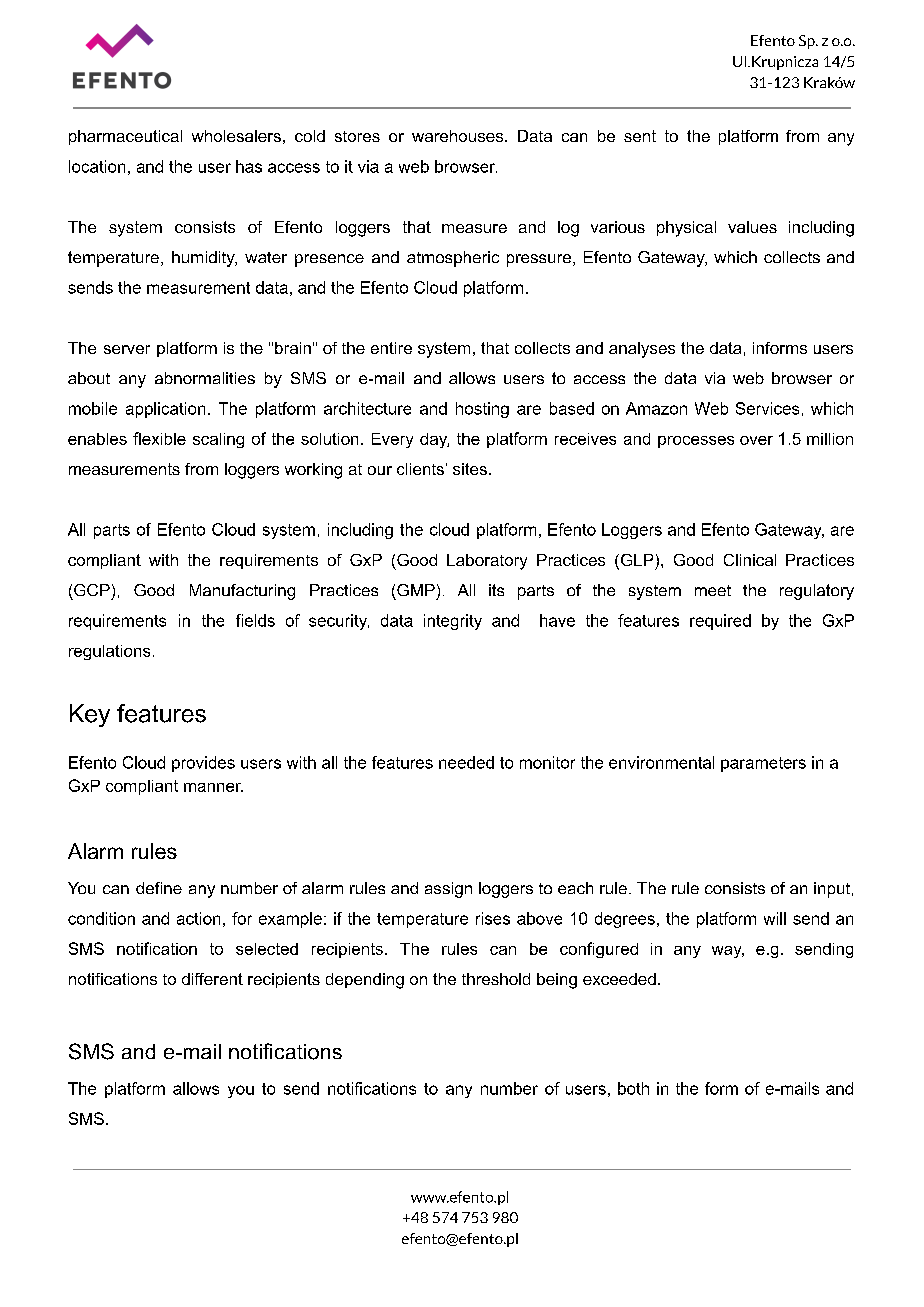 The image size is (924, 1307). Describe the element at coordinates (763, 764) in the screenshot. I see `parameters` at that location.
